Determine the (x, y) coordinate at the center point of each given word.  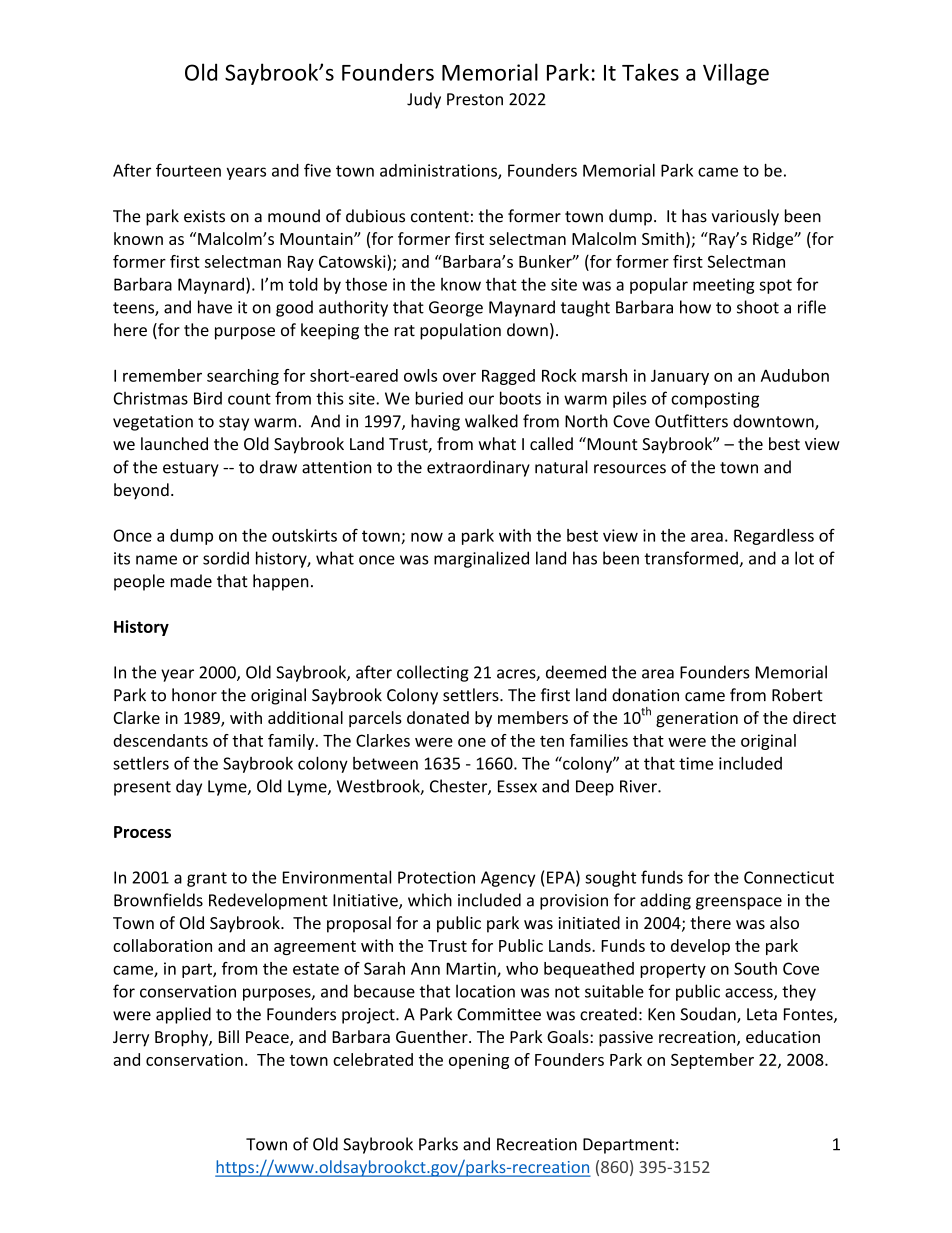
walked (491, 421)
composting (715, 400)
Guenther (433, 1036)
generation (697, 720)
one (472, 742)
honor (194, 695)
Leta (762, 1014)
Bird (208, 398)
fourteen (188, 170)
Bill (229, 1036)
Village (736, 74)
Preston (475, 99)
